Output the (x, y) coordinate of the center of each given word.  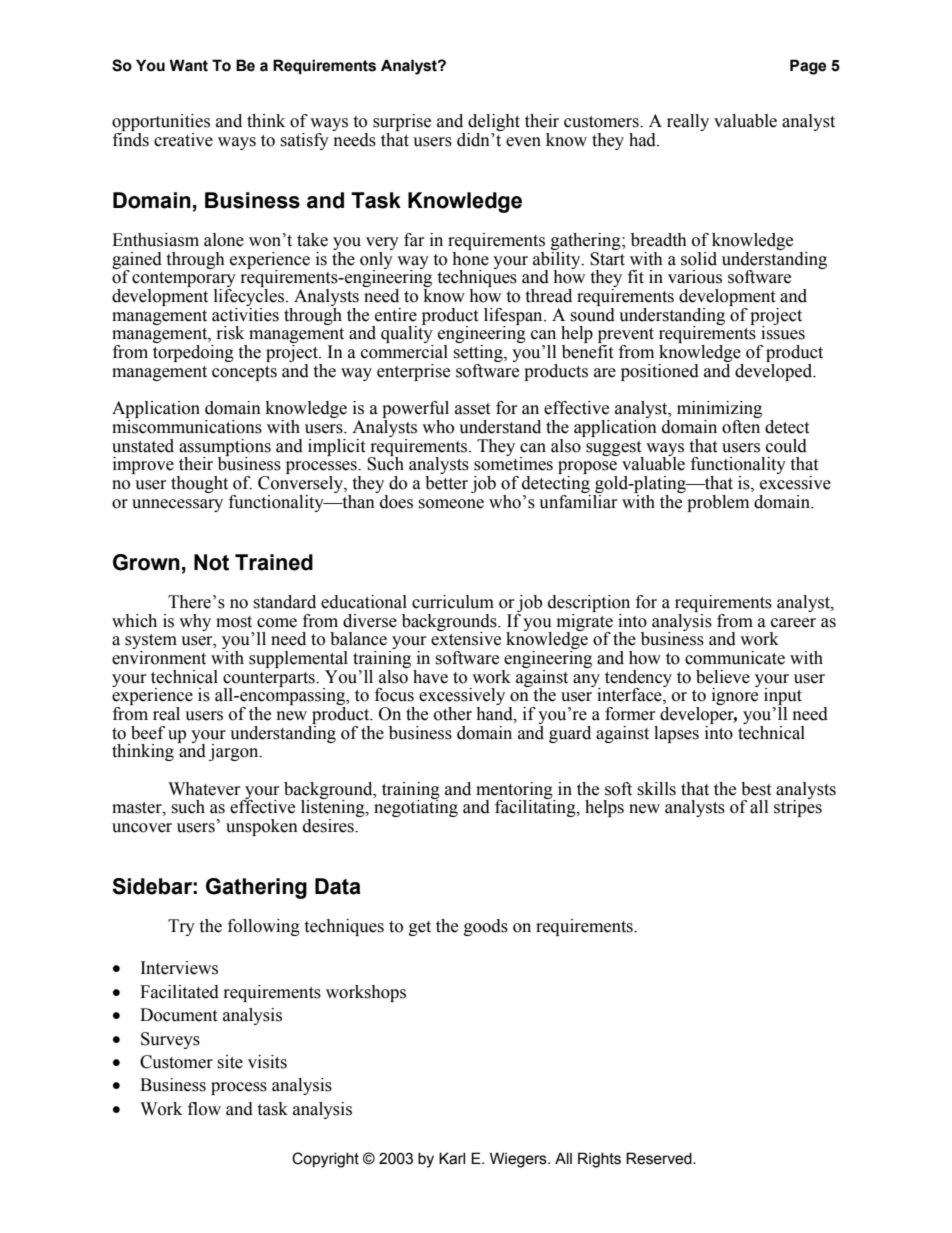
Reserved (660, 1158)
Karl (452, 1158)
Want (188, 65)
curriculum (453, 602)
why (195, 622)
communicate (735, 658)
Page (808, 67)
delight (493, 124)
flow (204, 1109)
